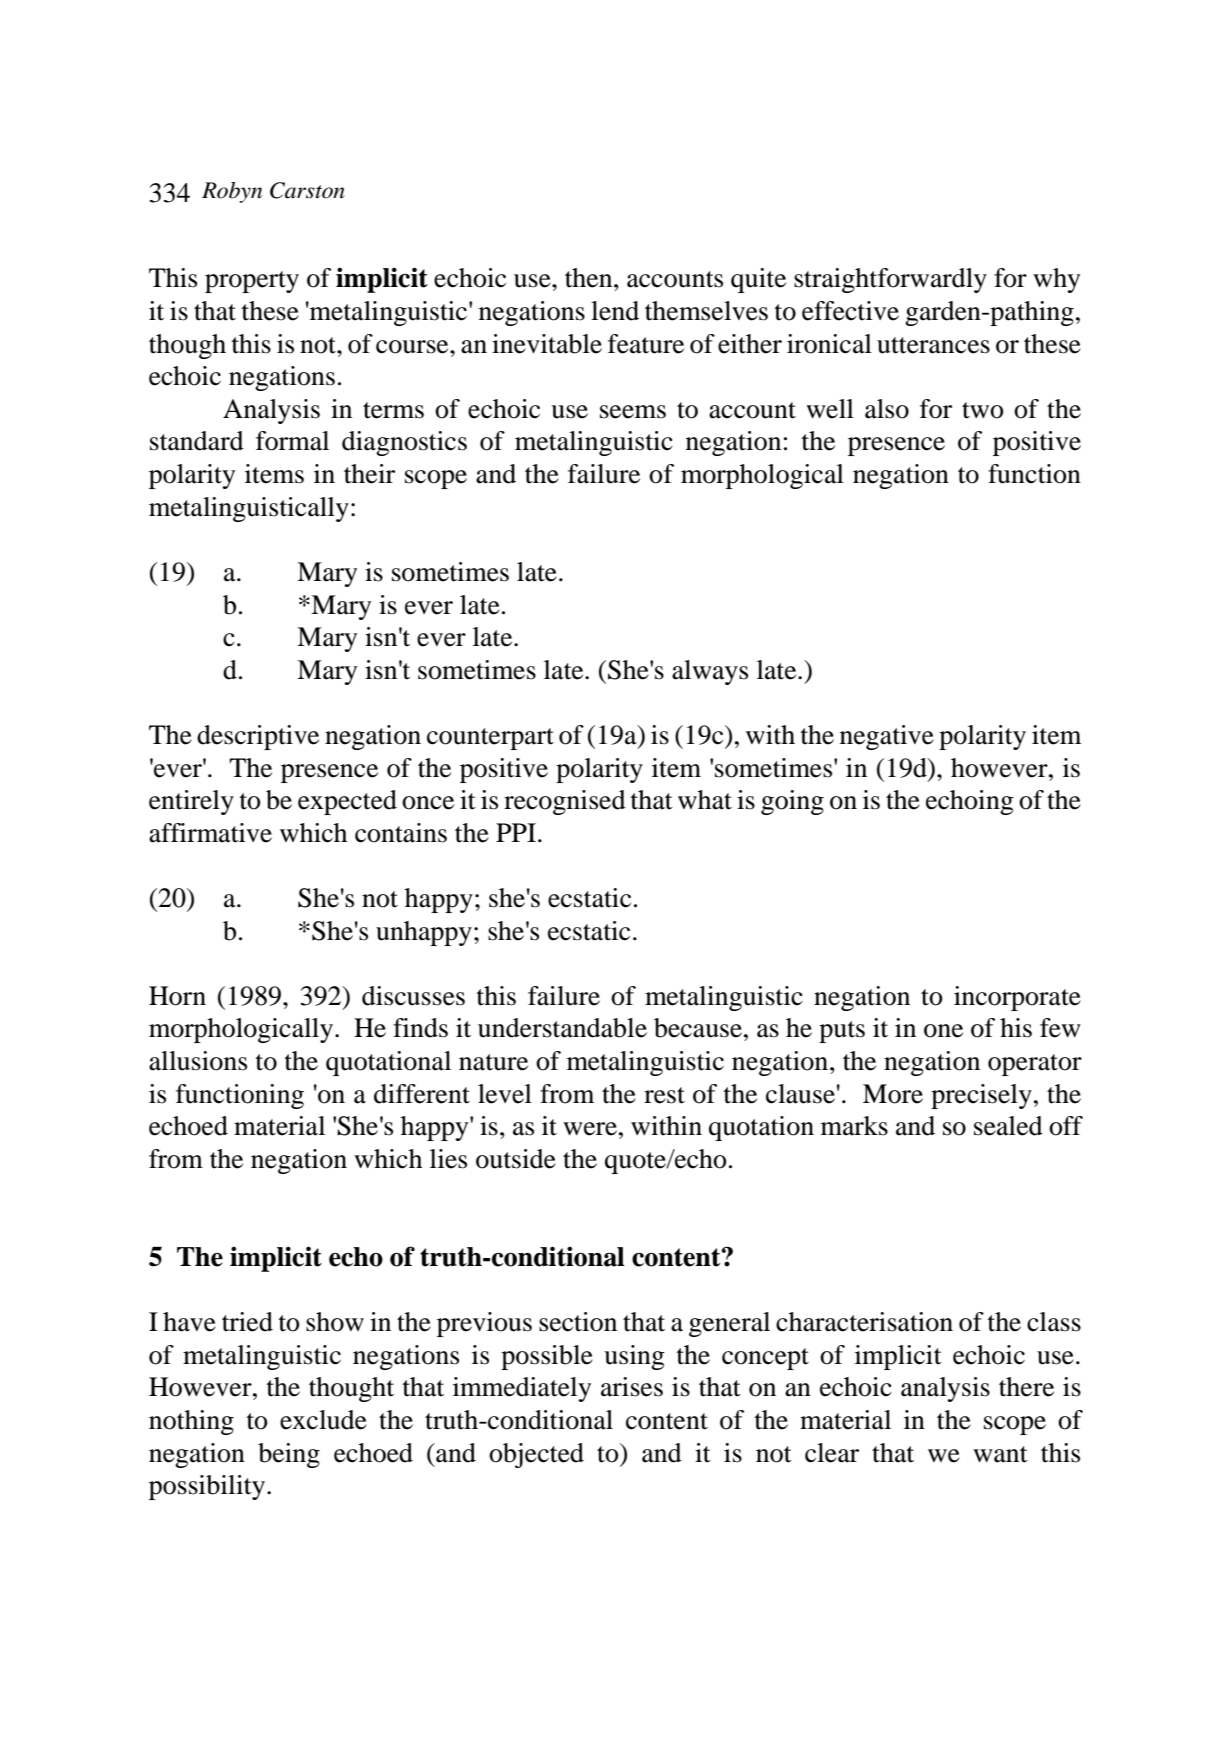 The height and width of the screenshot is (1740, 1230). What do you see at coordinates (887, 737) in the screenshot?
I see `negative` at bounding box center [887, 737].
